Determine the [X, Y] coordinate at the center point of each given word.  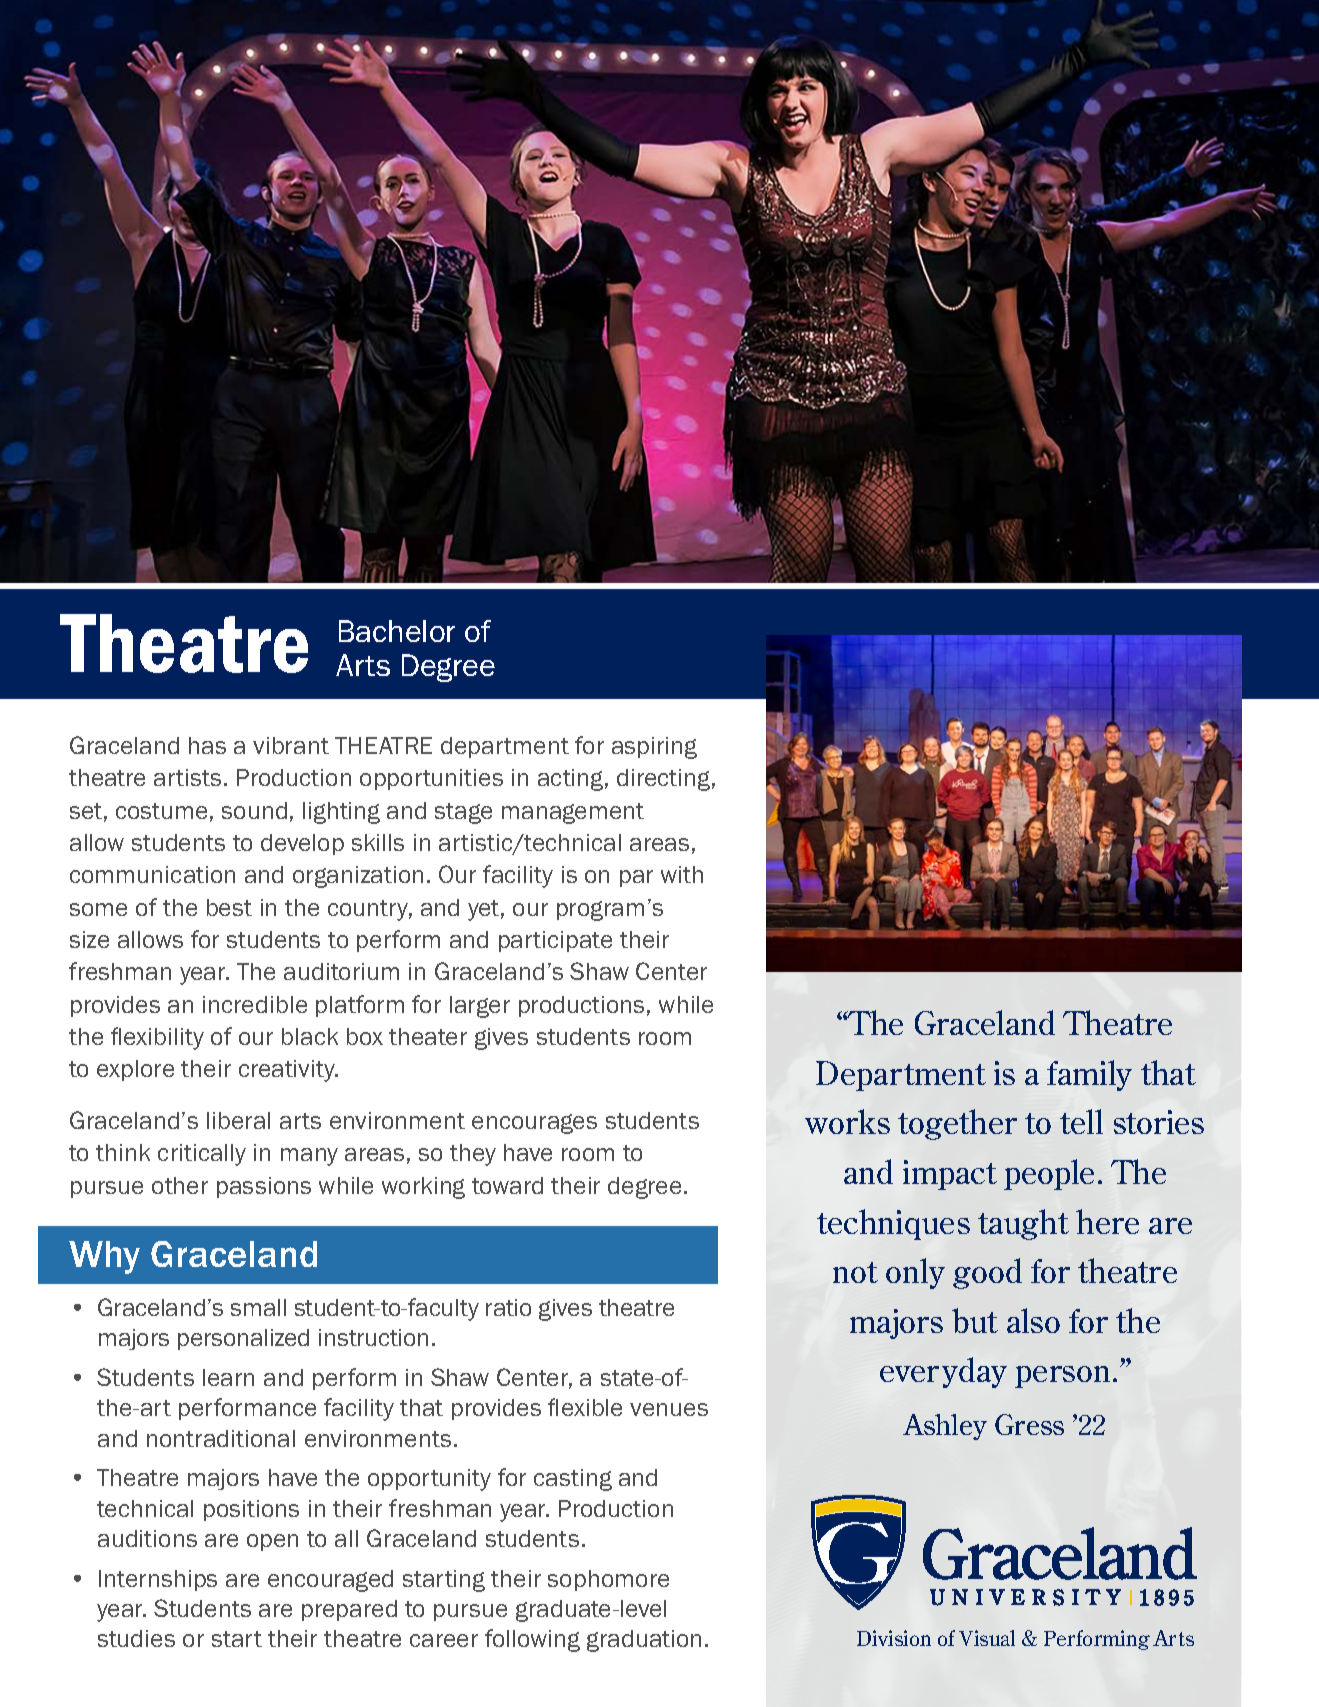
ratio [508, 1307]
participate [555, 941]
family [1089, 1075]
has [207, 745]
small [258, 1307]
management [573, 813]
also [1033, 1320]
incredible [255, 1004]
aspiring [654, 748]
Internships [158, 1580]
